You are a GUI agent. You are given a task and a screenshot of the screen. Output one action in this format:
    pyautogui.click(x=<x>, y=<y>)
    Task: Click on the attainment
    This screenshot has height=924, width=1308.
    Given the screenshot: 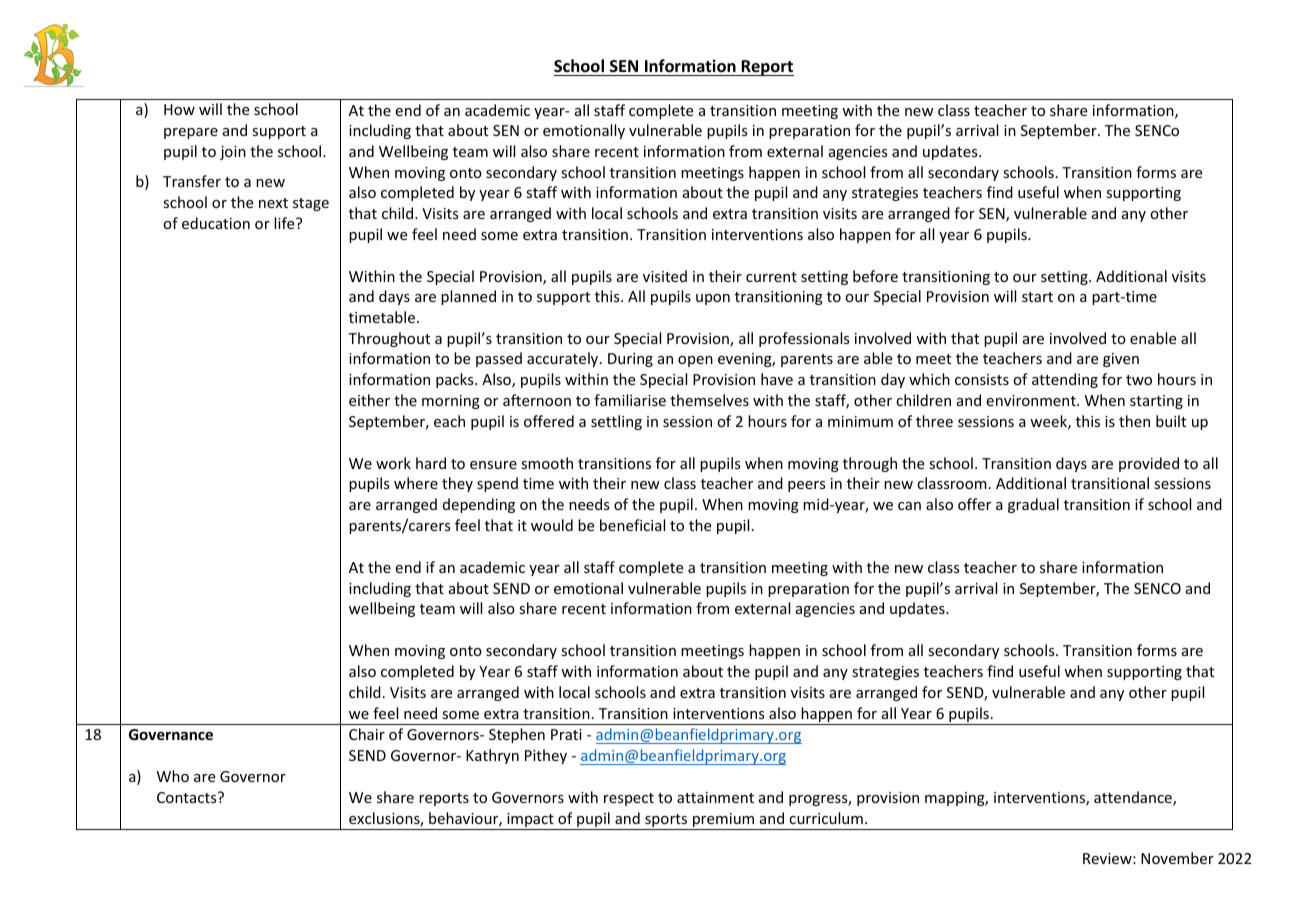 What is the action you would take?
    pyautogui.click(x=715, y=797)
